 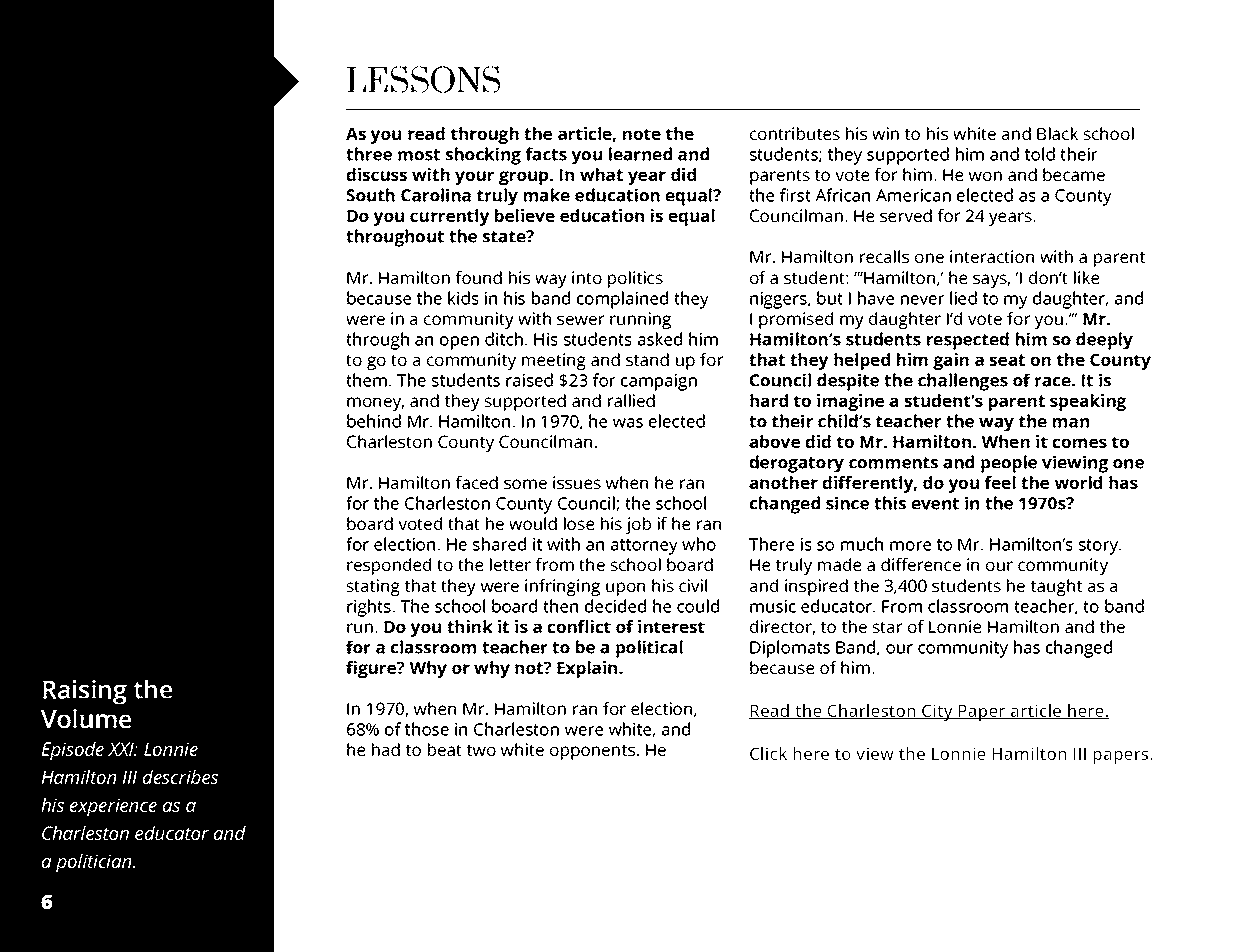 I want to click on behind, so click(x=374, y=421).
